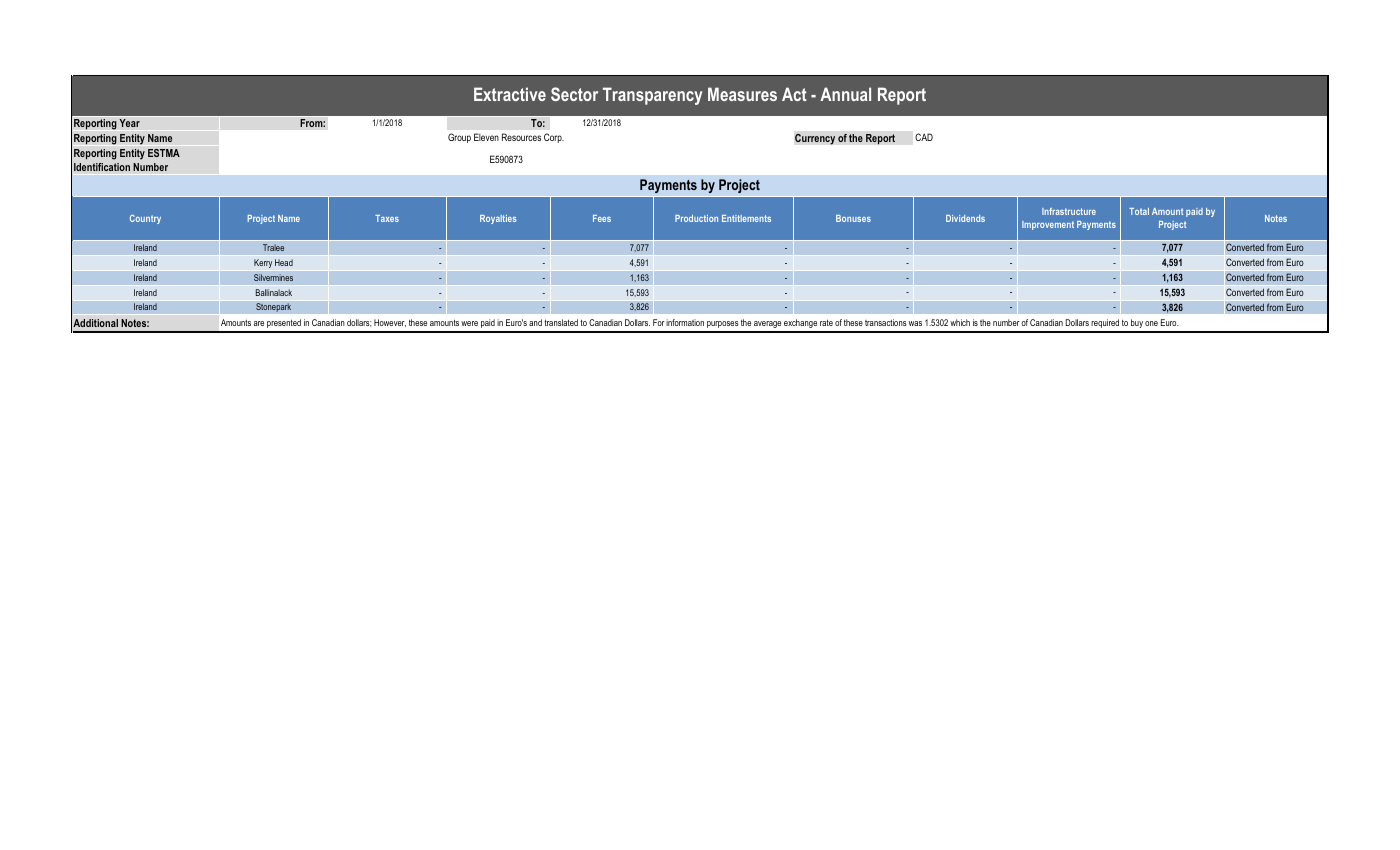 This document has width=1400, height=850. What do you see at coordinates (960, 322) in the document?
I see `which` at bounding box center [960, 322].
